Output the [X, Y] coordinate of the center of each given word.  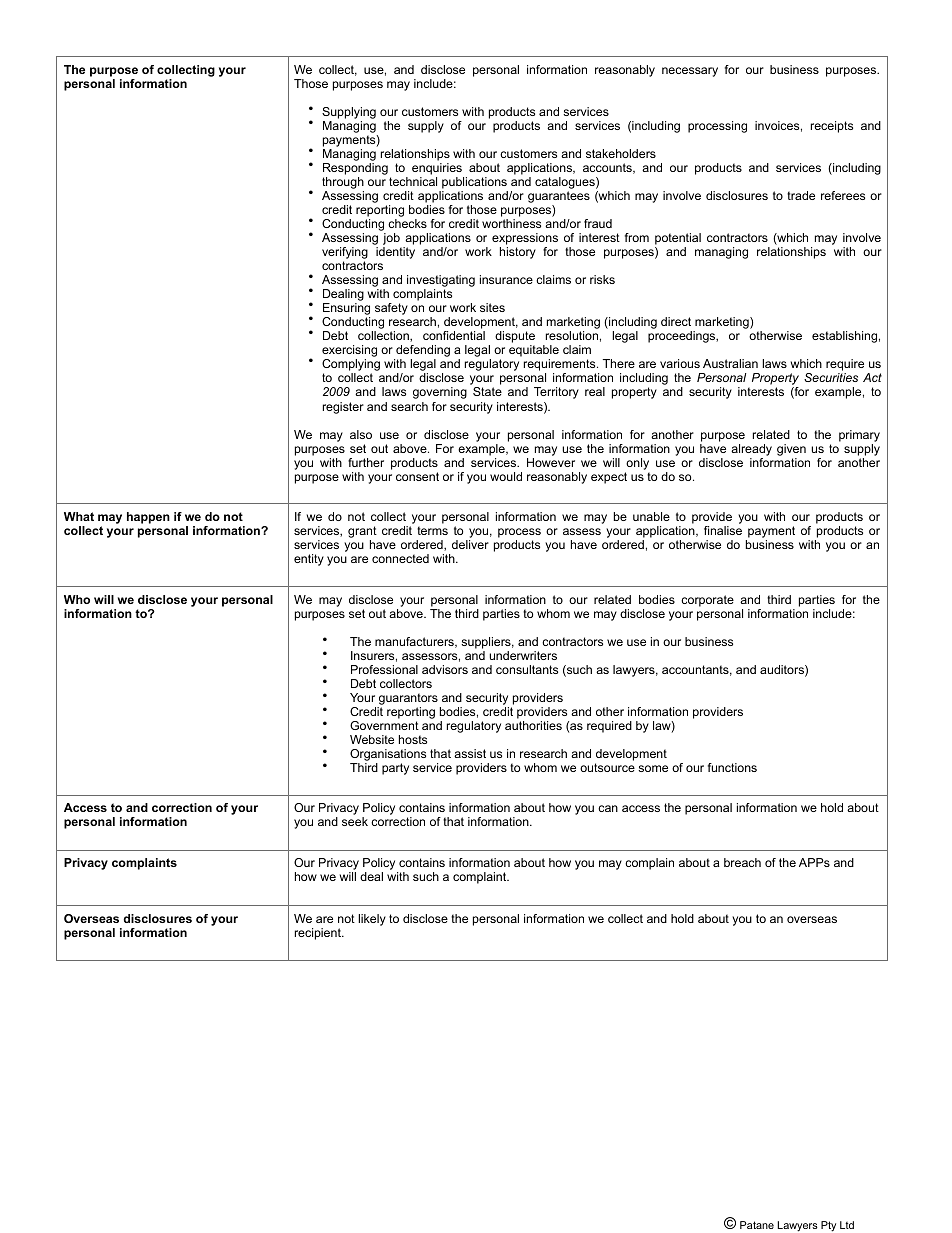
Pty [828, 1226]
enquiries [438, 170]
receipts [832, 127]
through [343, 184]
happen [148, 518]
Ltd [847, 1225]
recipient [319, 934]
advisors [445, 669]
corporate [707, 601]
